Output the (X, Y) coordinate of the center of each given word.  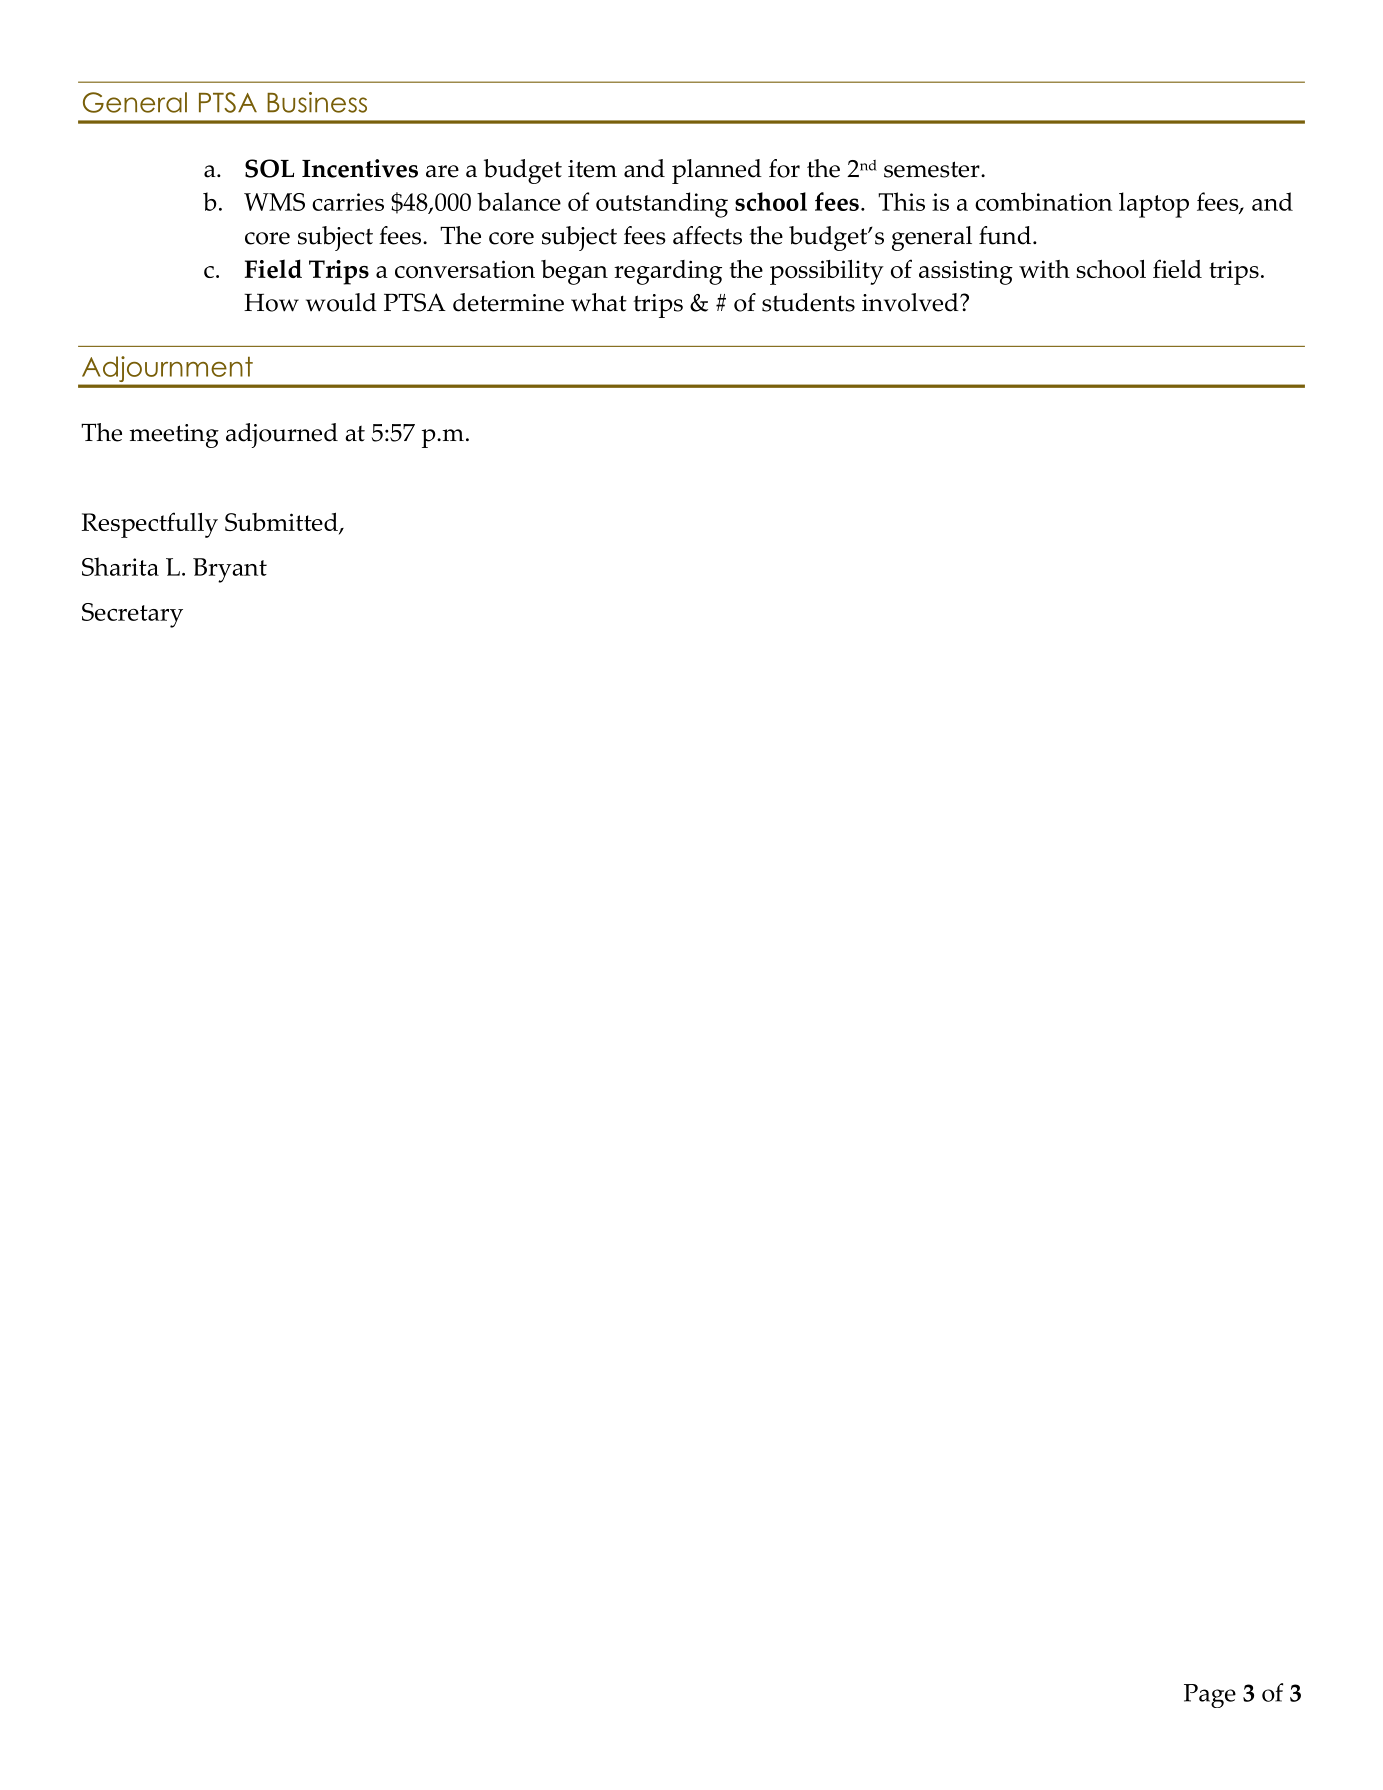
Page (1210, 1696)
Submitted (282, 523)
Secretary (132, 615)
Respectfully (150, 525)
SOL (269, 168)
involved (911, 302)
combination (1043, 201)
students (808, 302)
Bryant (230, 570)
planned (717, 171)
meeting (174, 436)
